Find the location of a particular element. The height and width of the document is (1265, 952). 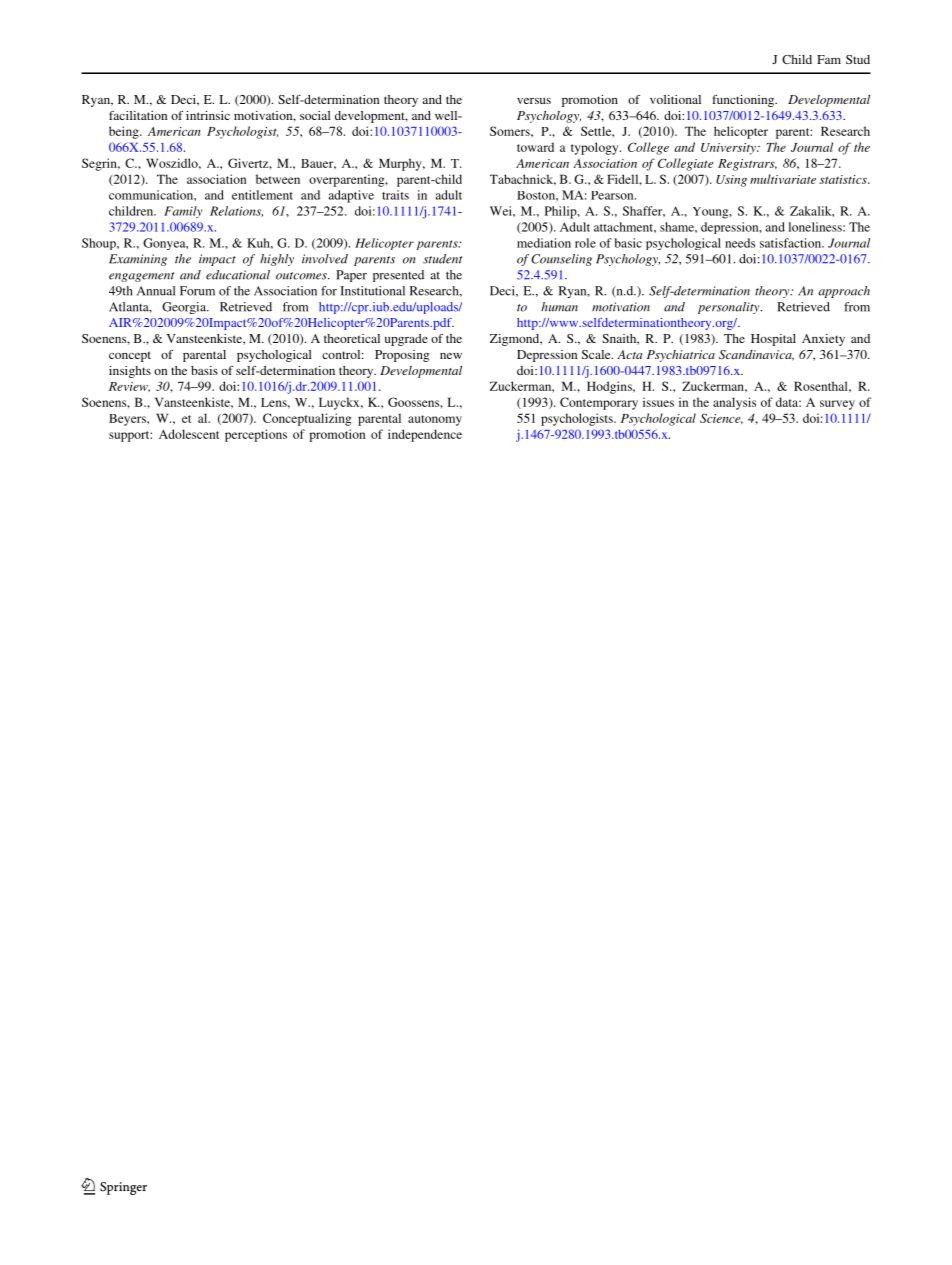

intrinsic is located at coordinates (208, 115).
